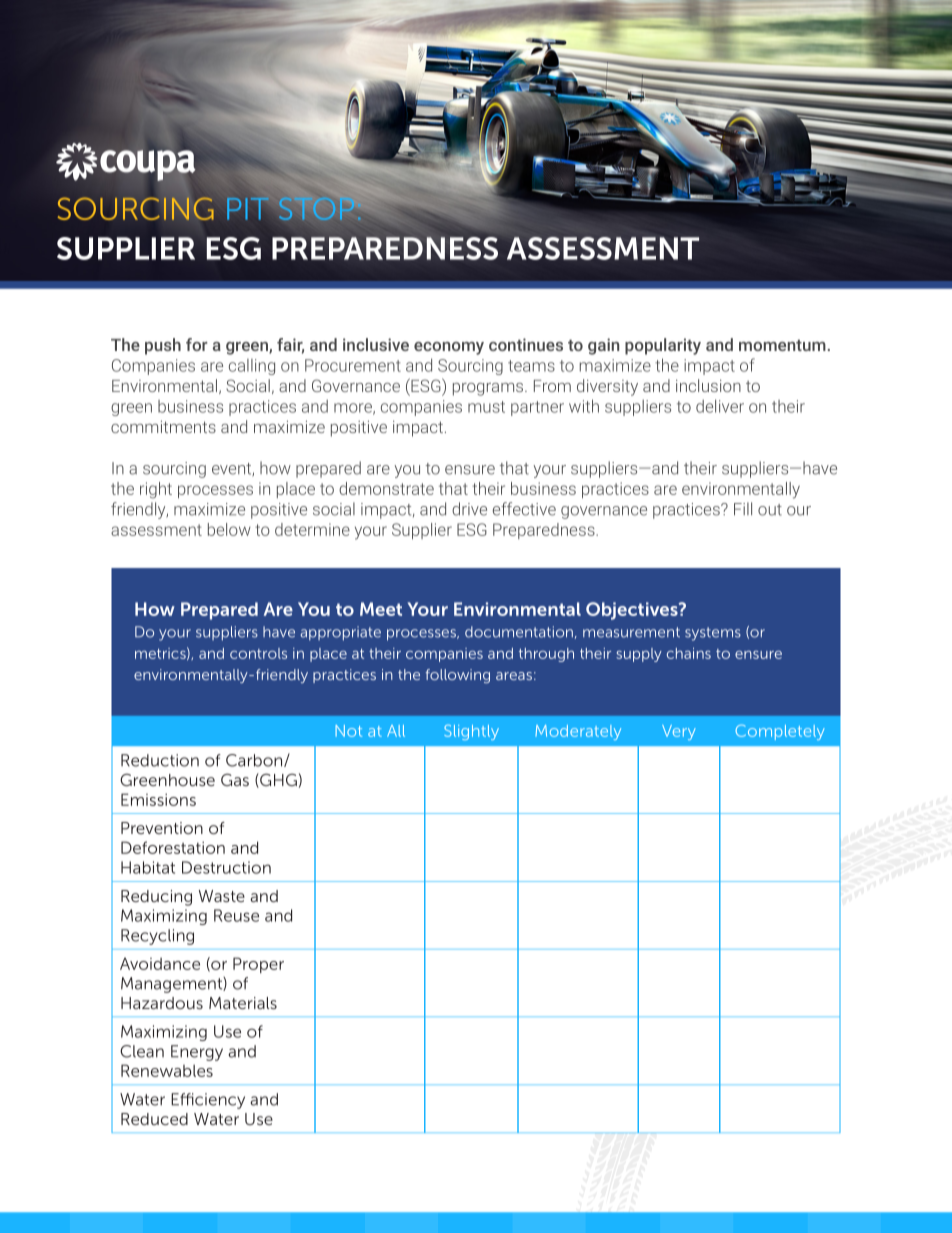 The height and width of the page is (1233, 952). I want to click on controls, so click(258, 653).
